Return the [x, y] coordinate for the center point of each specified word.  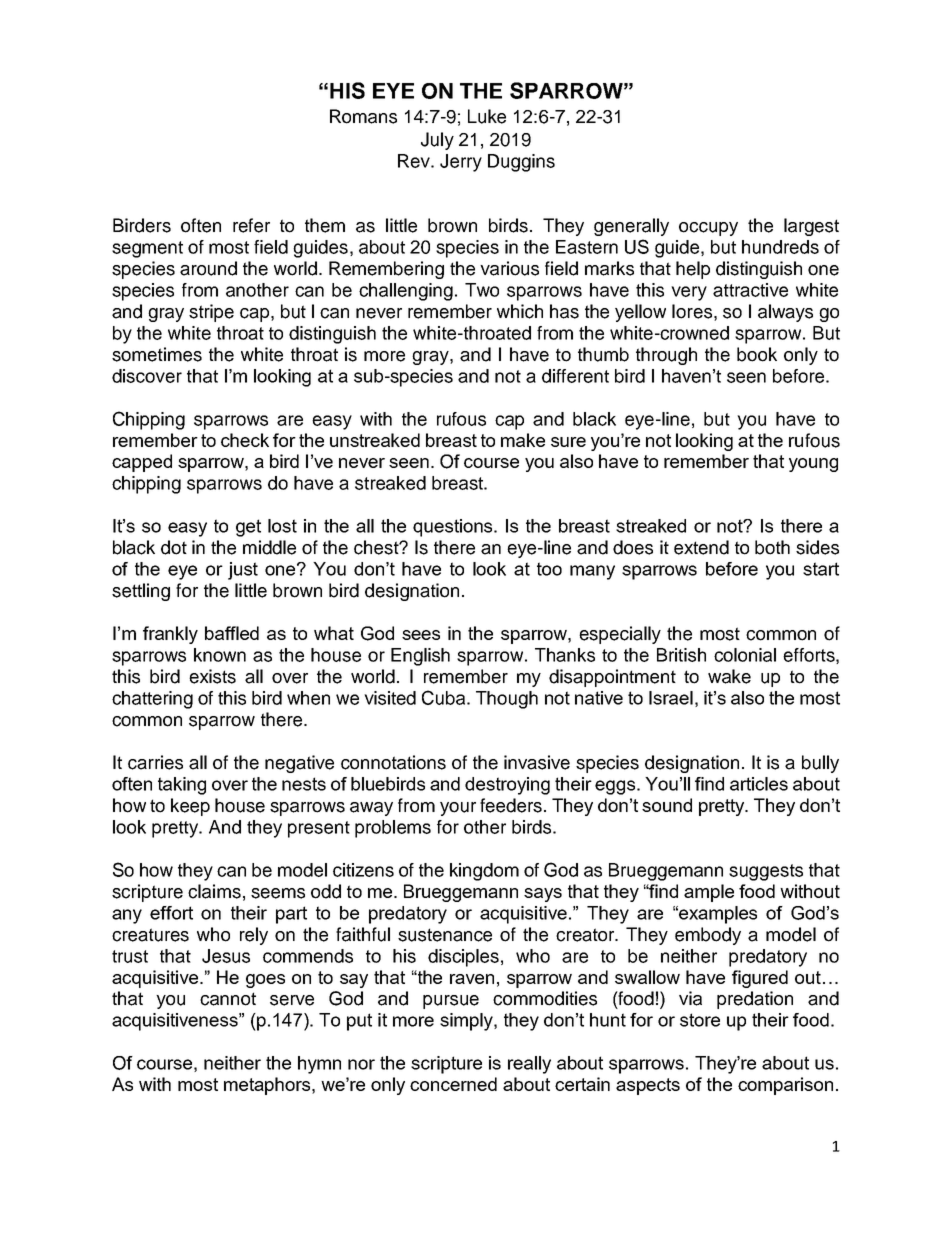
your [458, 809]
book [757, 354]
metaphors [268, 1086]
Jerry [461, 163]
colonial [745, 655]
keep [190, 807]
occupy [708, 229]
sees [421, 635]
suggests [766, 872]
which [520, 311]
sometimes [157, 354]
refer [251, 225]
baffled [232, 633]
